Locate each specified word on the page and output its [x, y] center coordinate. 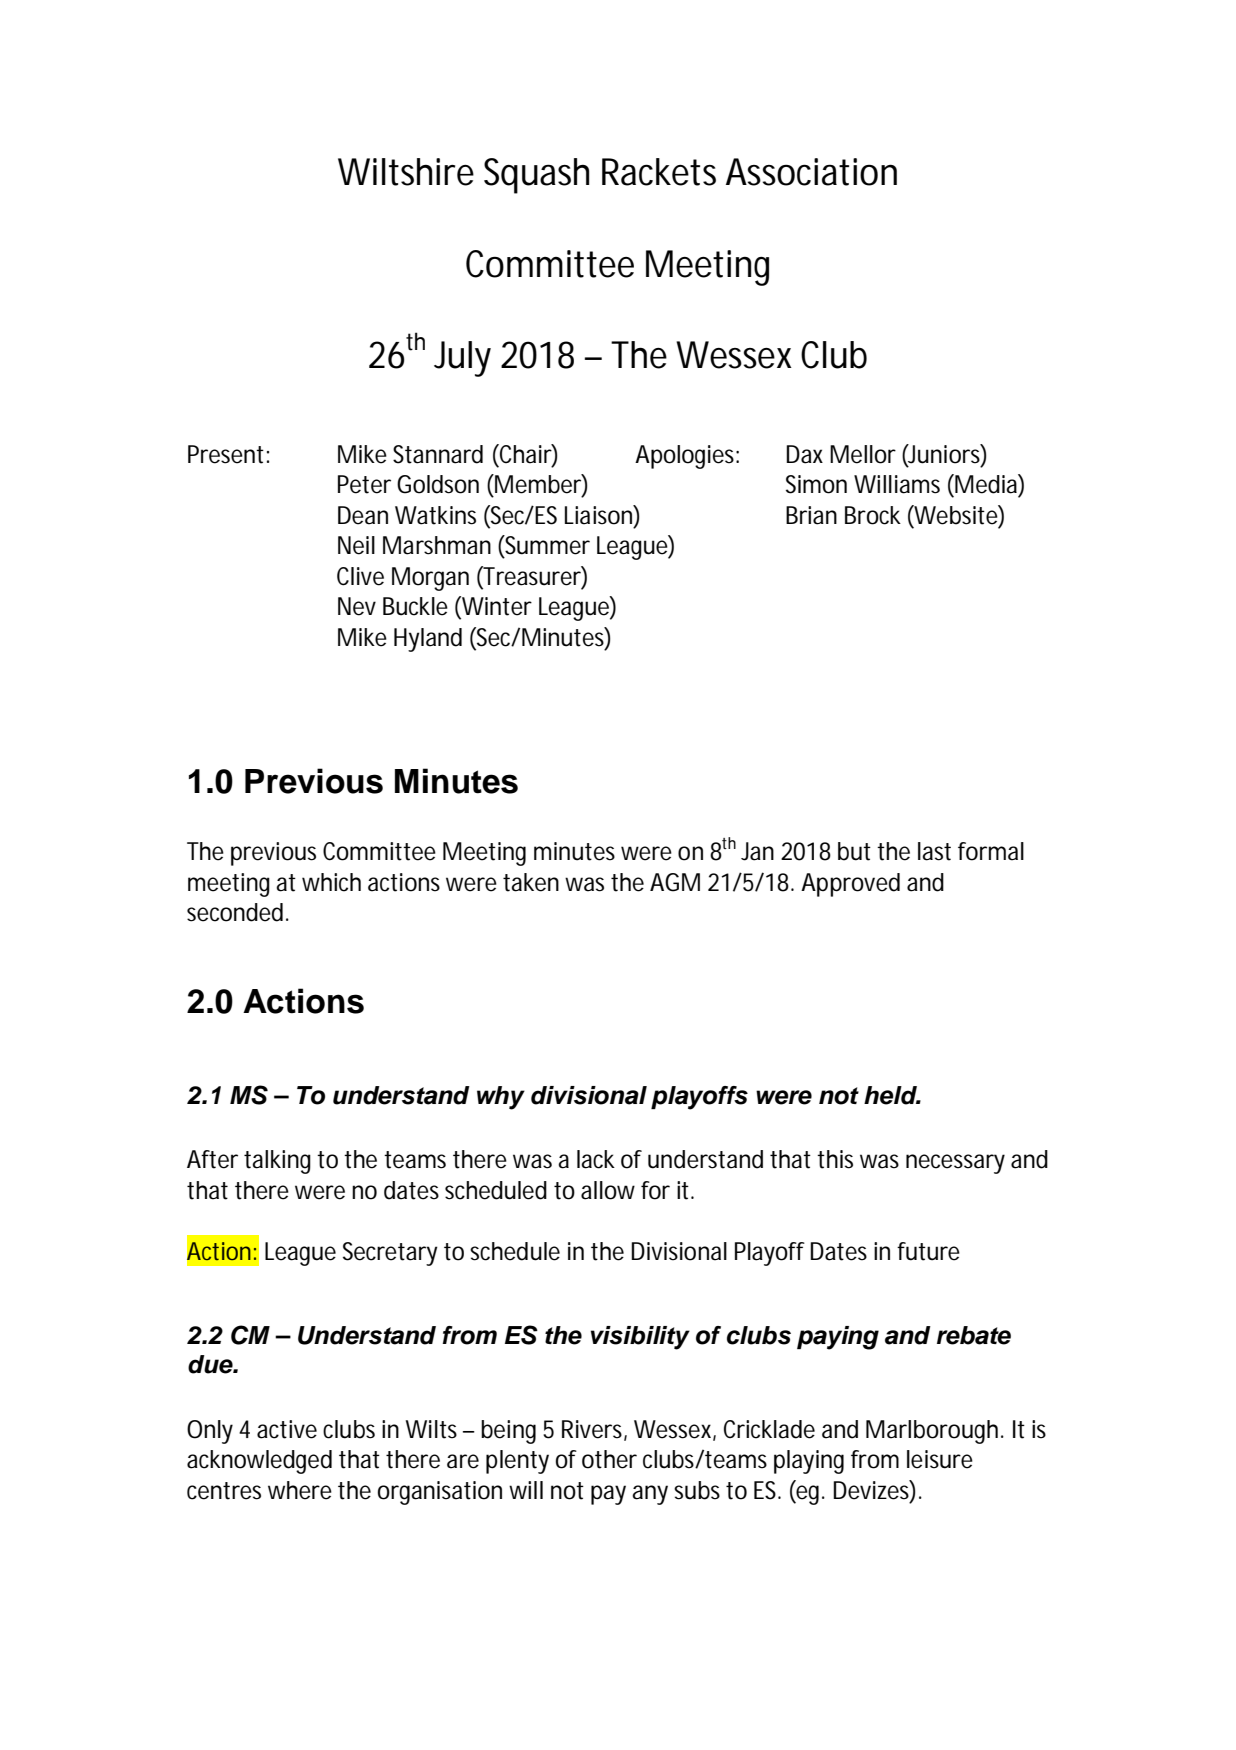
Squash [536, 176]
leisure [940, 1459]
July [462, 359]
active [287, 1429]
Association [811, 172]
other [609, 1459]
